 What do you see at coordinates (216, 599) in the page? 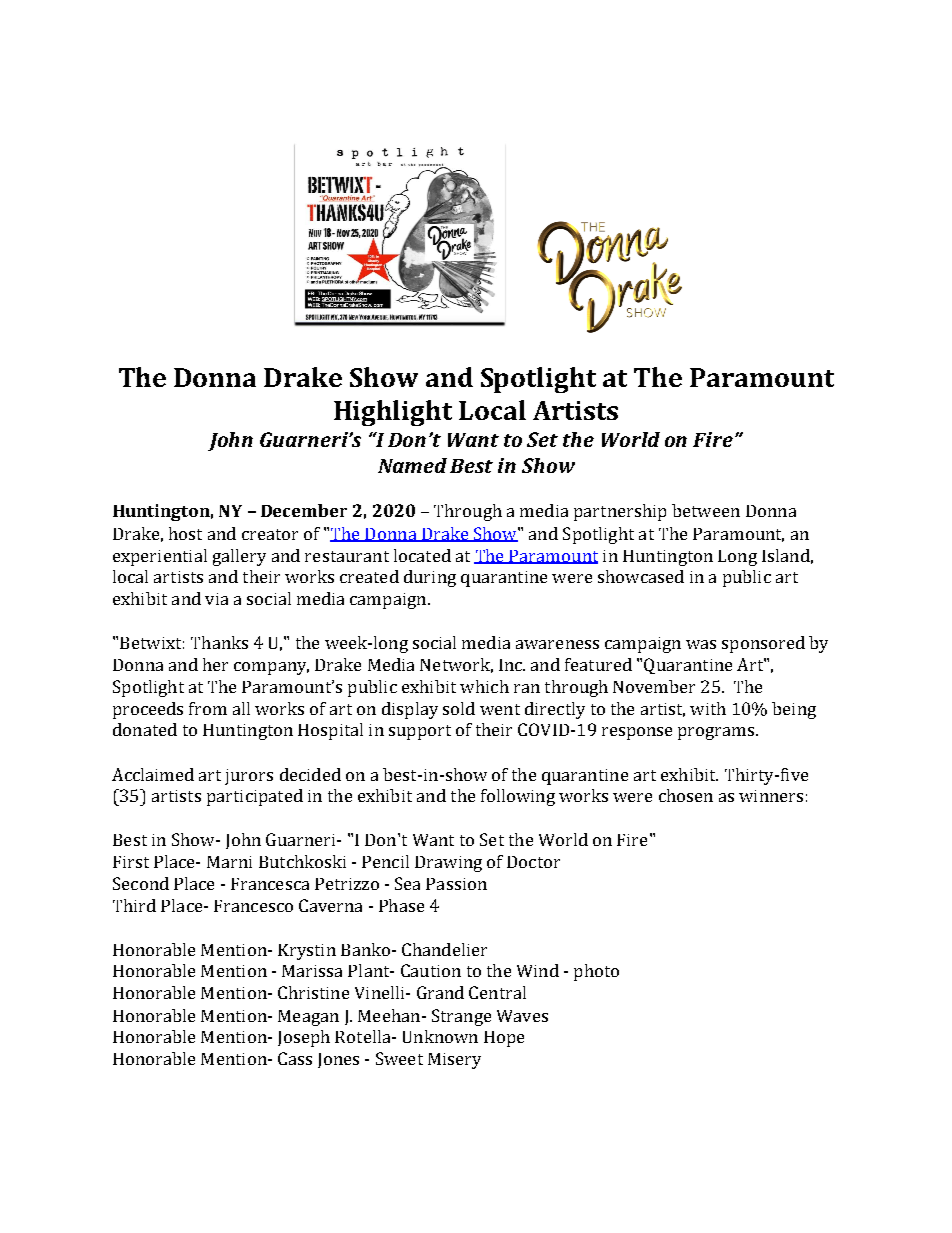
I see `via` at bounding box center [216, 599].
